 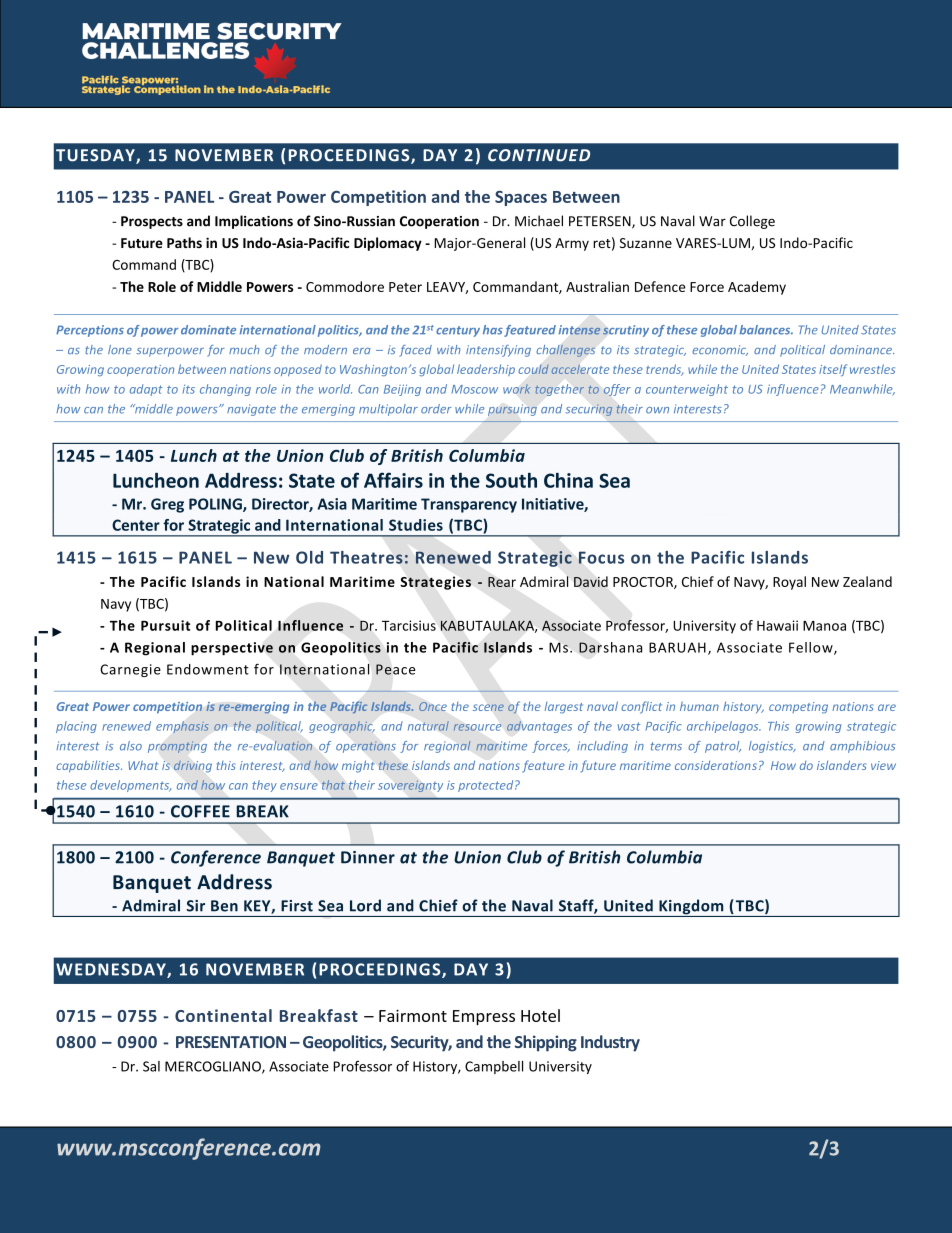 What do you see at coordinates (777, 625) in the screenshot?
I see `Hawaii` at bounding box center [777, 625].
